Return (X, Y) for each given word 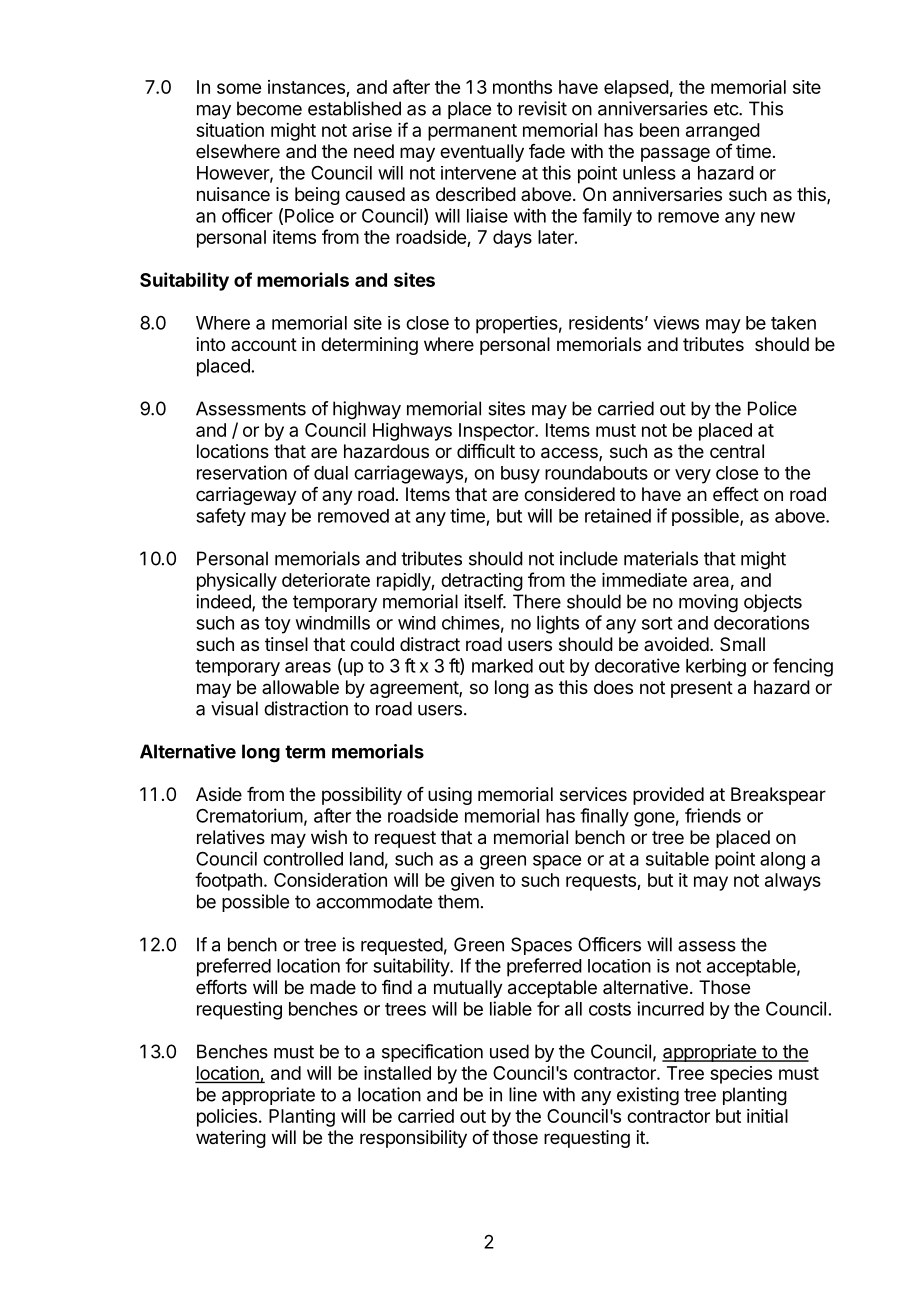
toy (278, 625)
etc (727, 109)
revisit (543, 108)
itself (484, 601)
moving (708, 603)
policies (227, 1118)
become (269, 108)
